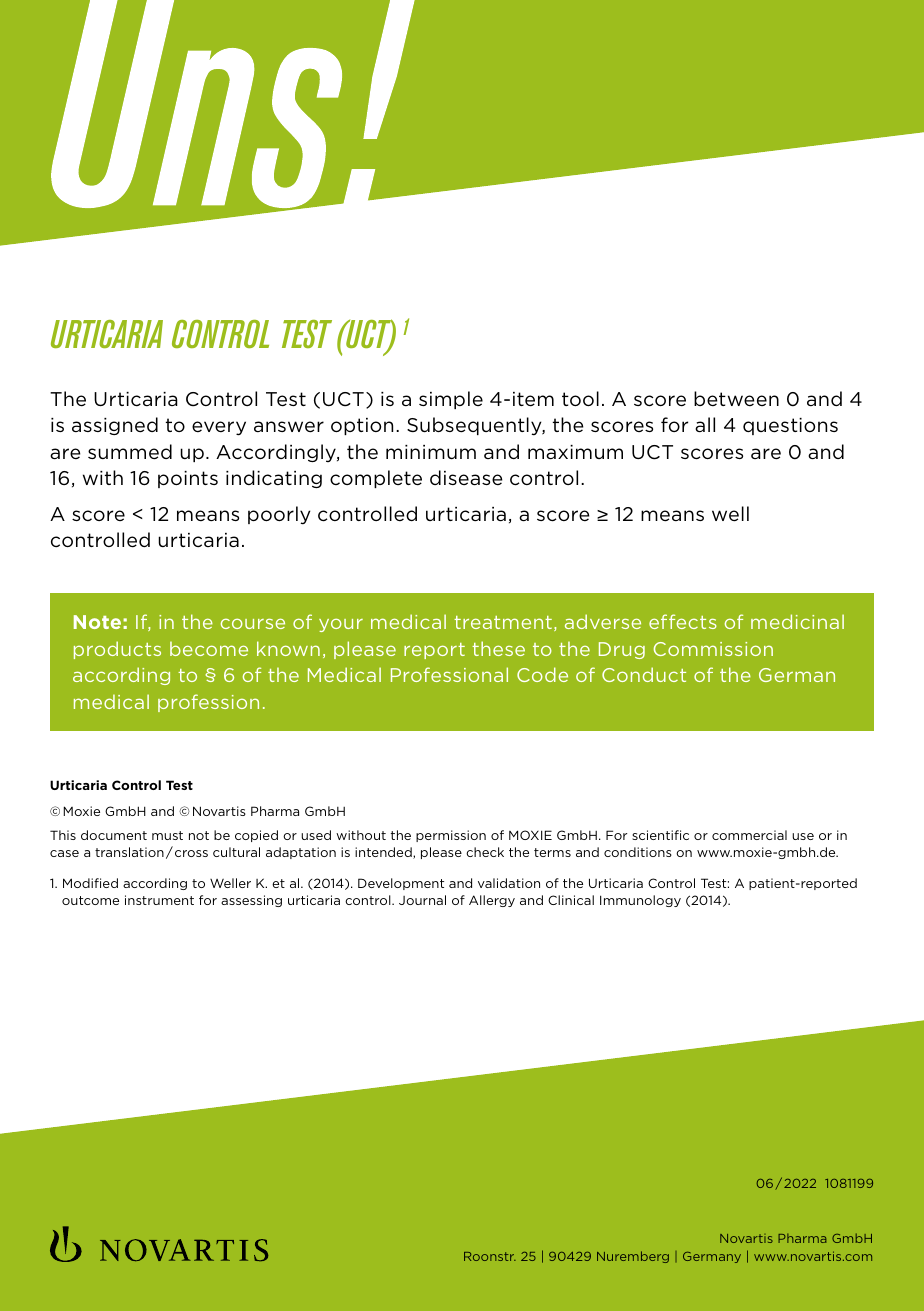 The height and width of the screenshot is (1311, 924). Describe the element at coordinates (498, 648) in the screenshot. I see `these` at that location.
